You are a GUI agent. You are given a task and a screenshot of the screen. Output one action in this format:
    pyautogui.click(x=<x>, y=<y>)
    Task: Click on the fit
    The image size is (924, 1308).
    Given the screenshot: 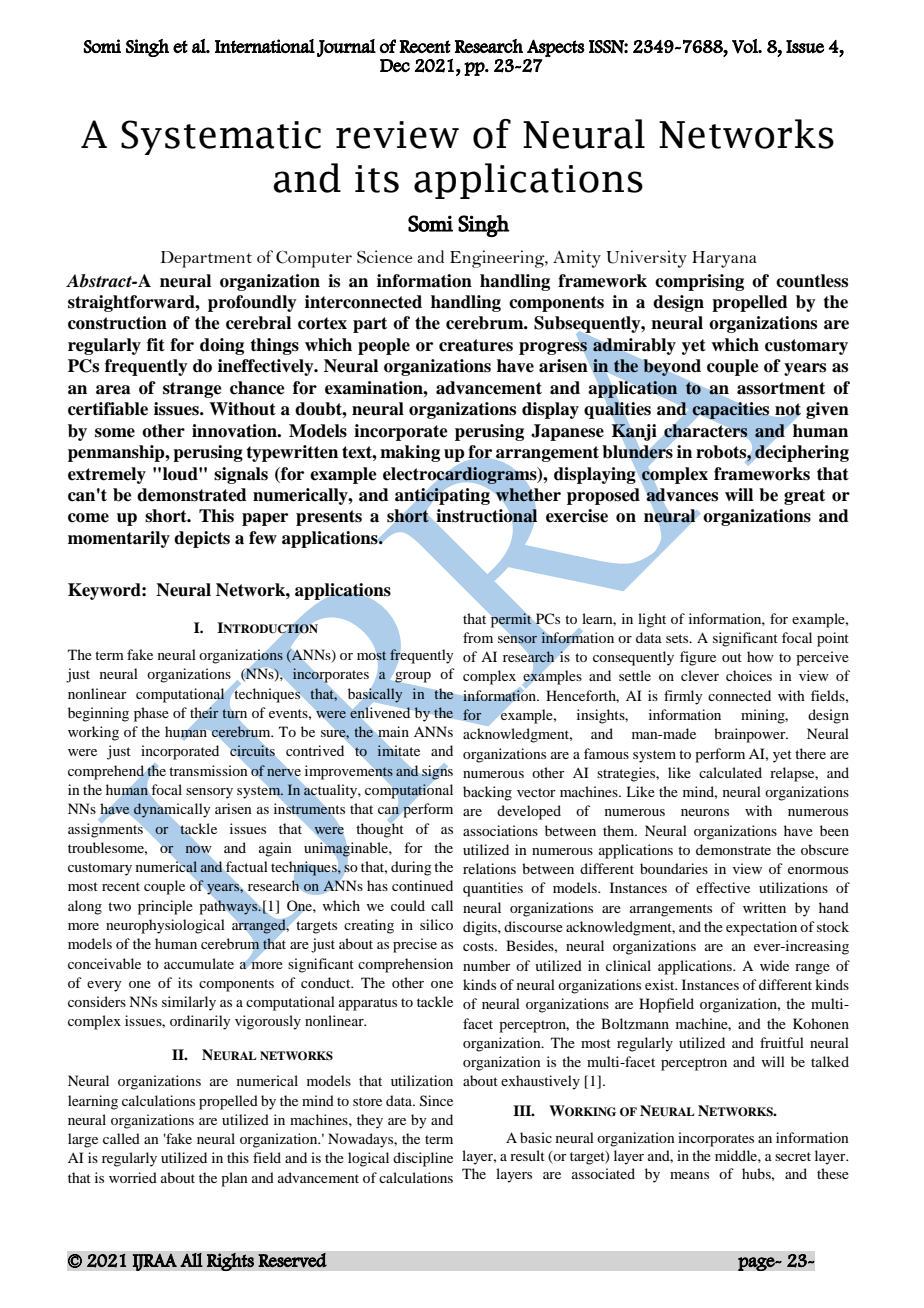 What is the action you would take?
    pyautogui.click(x=156, y=344)
